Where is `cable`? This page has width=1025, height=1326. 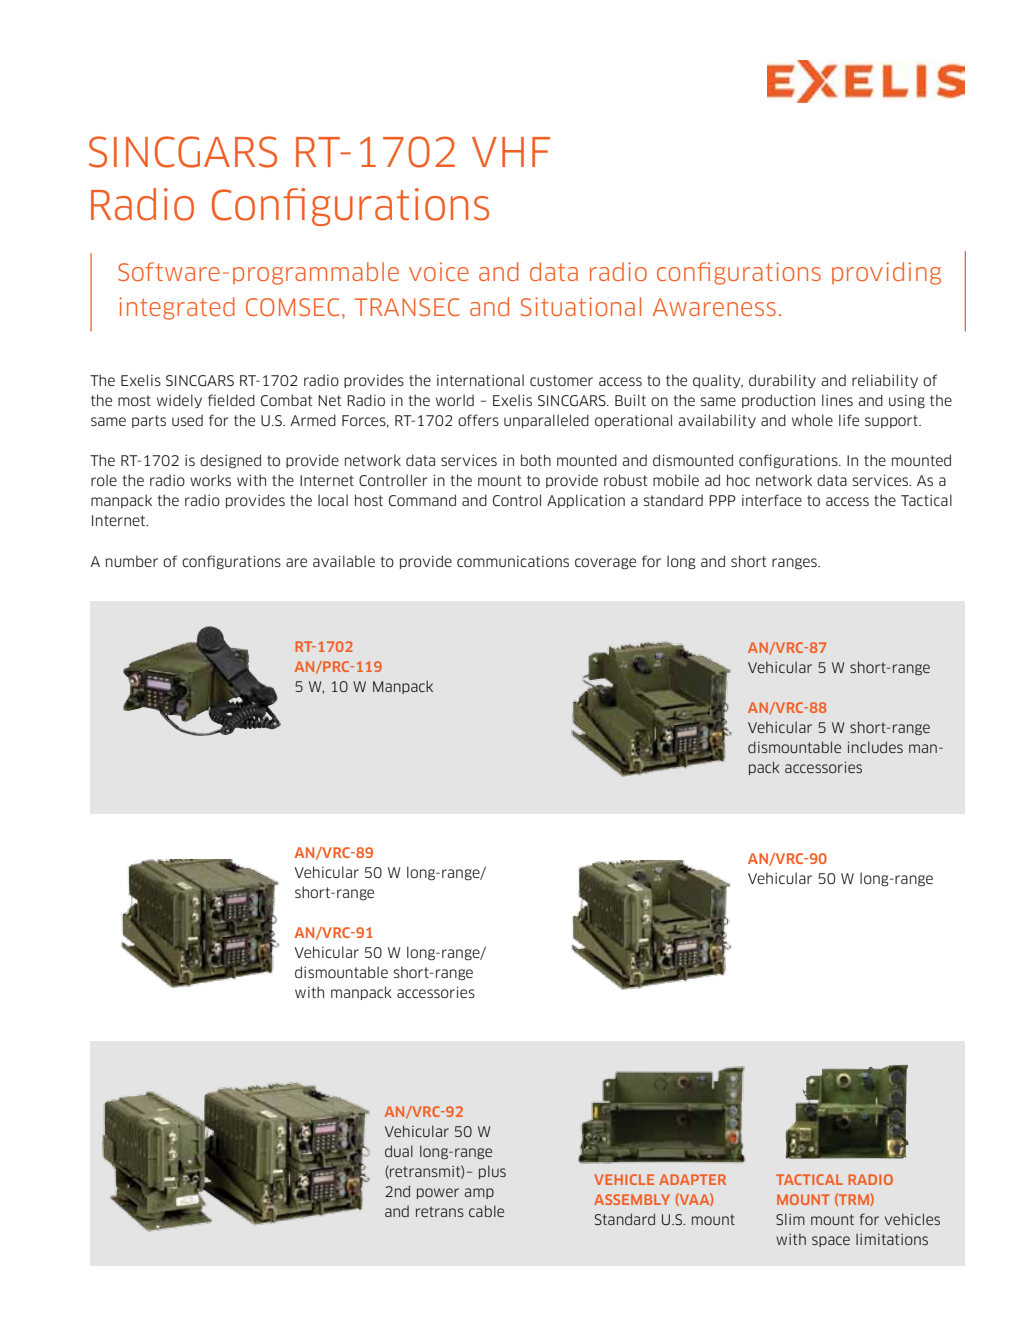
cable is located at coordinates (486, 1211).
